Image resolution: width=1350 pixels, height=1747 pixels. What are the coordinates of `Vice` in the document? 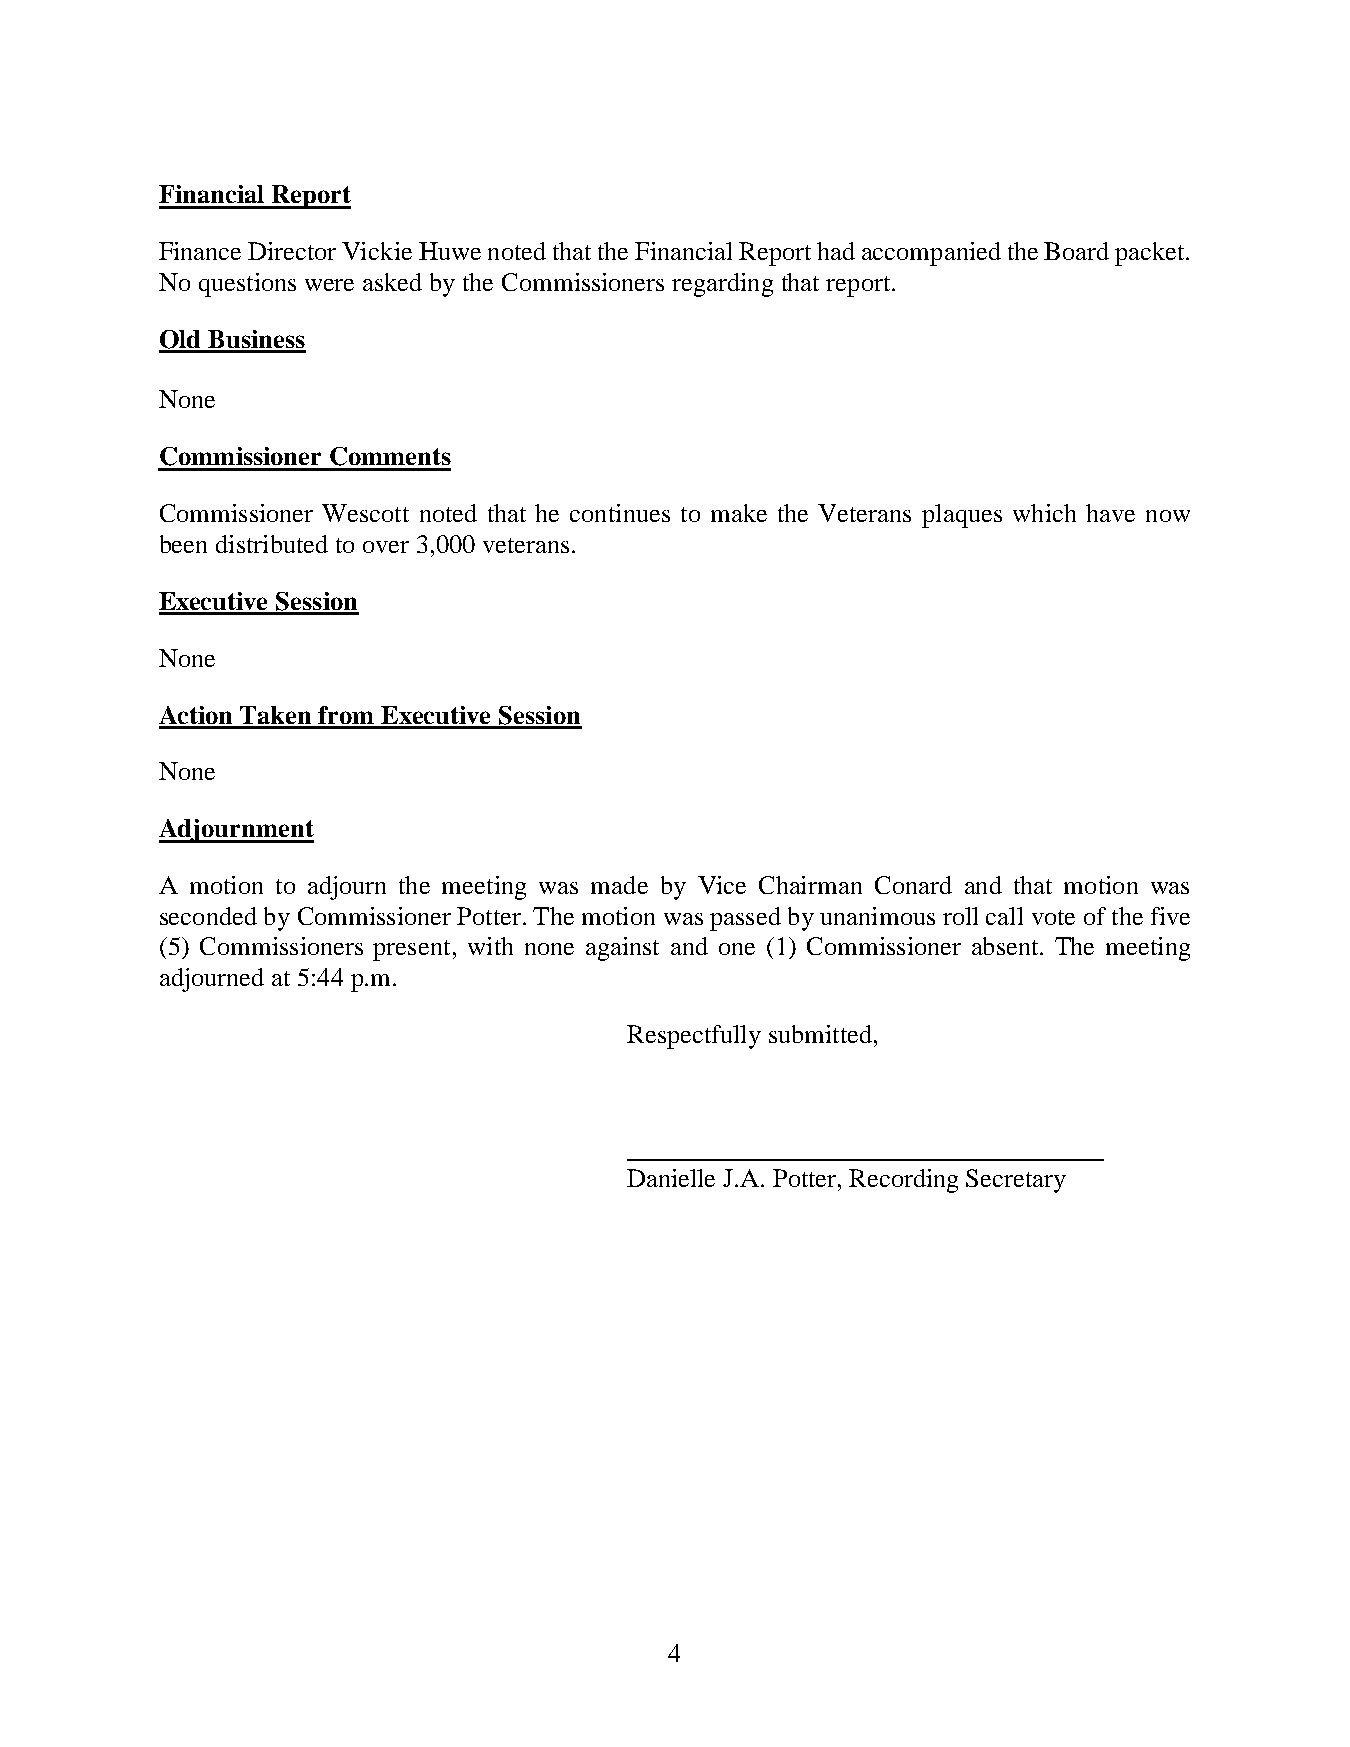 It's located at (722, 885).
